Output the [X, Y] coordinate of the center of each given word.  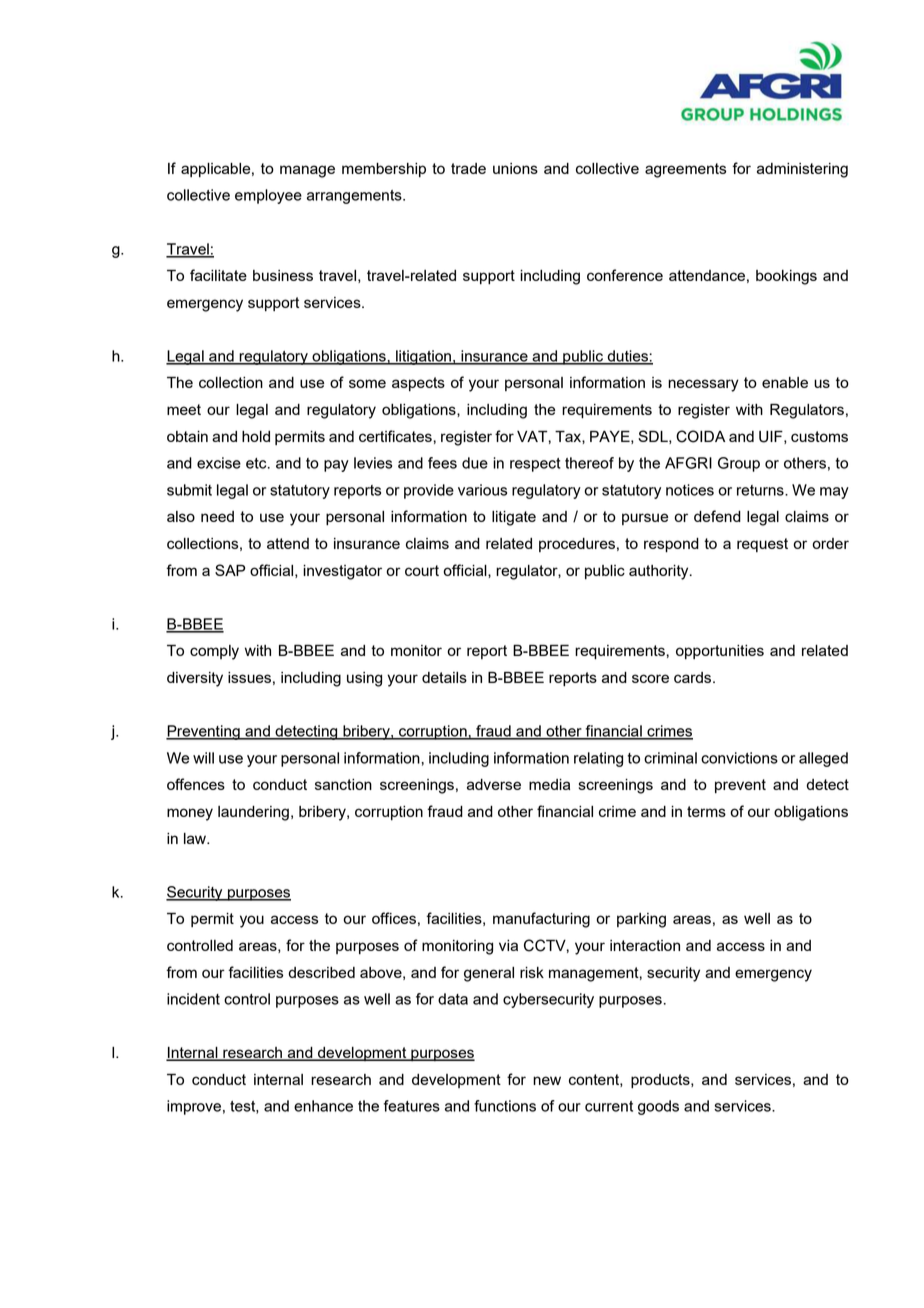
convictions [739, 758]
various [482, 490]
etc [257, 463]
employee [268, 196]
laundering [253, 813]
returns [761, 490]
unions [515, 168]
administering [802, 170]
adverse [494, 784]
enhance [323, 1106]
